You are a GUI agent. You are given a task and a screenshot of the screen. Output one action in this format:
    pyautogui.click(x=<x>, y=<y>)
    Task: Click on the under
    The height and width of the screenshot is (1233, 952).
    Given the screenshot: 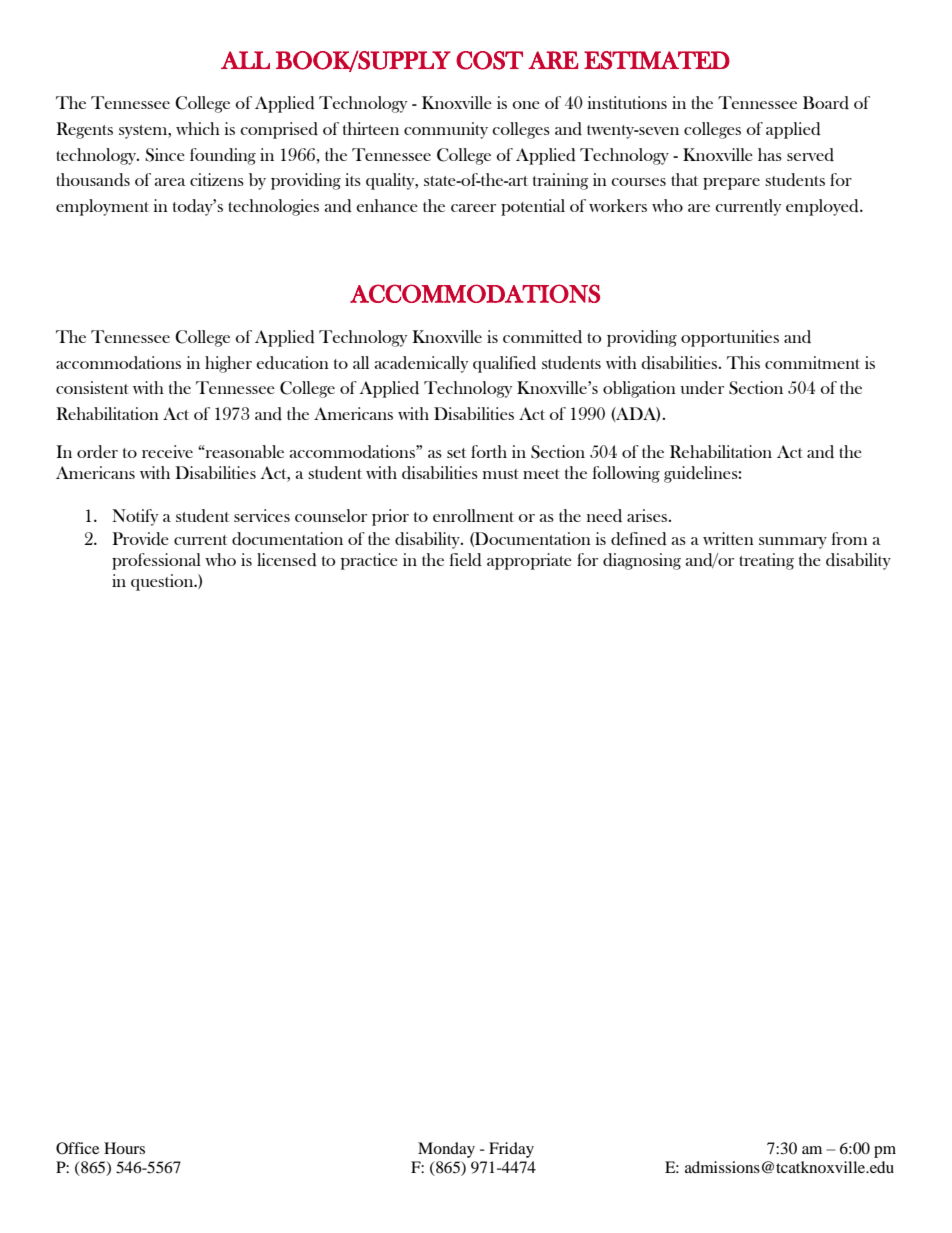 What is the action you would take?
    pyautogui.click(x=702, y=388)
